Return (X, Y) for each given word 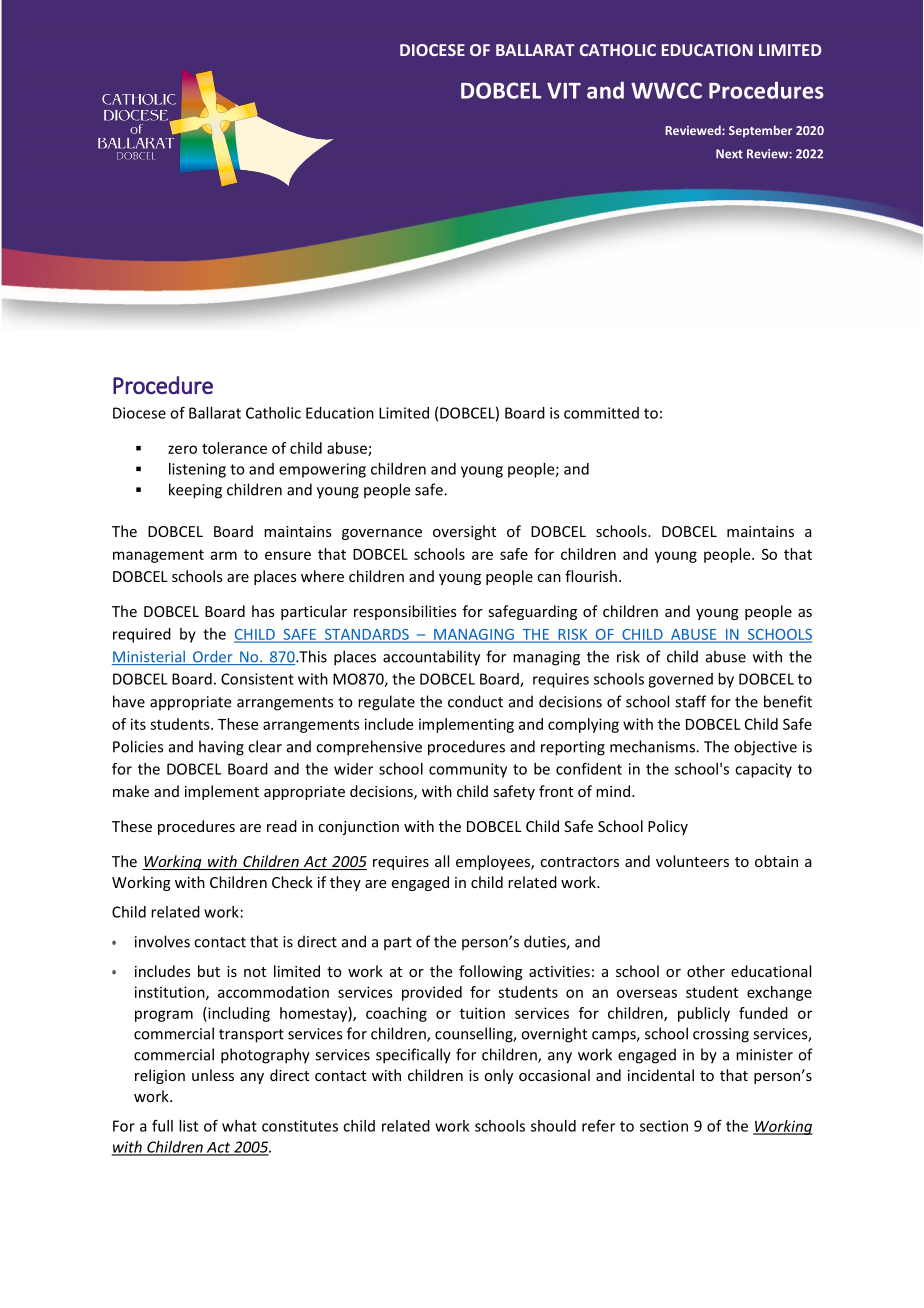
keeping (195, 491)
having (221, 748)
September (760, 131)
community (468, 770)
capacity (763, 770)
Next (729, 154)
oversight (464, 532)
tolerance (234, 448)
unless (213, 1075)
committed (601, 413)
